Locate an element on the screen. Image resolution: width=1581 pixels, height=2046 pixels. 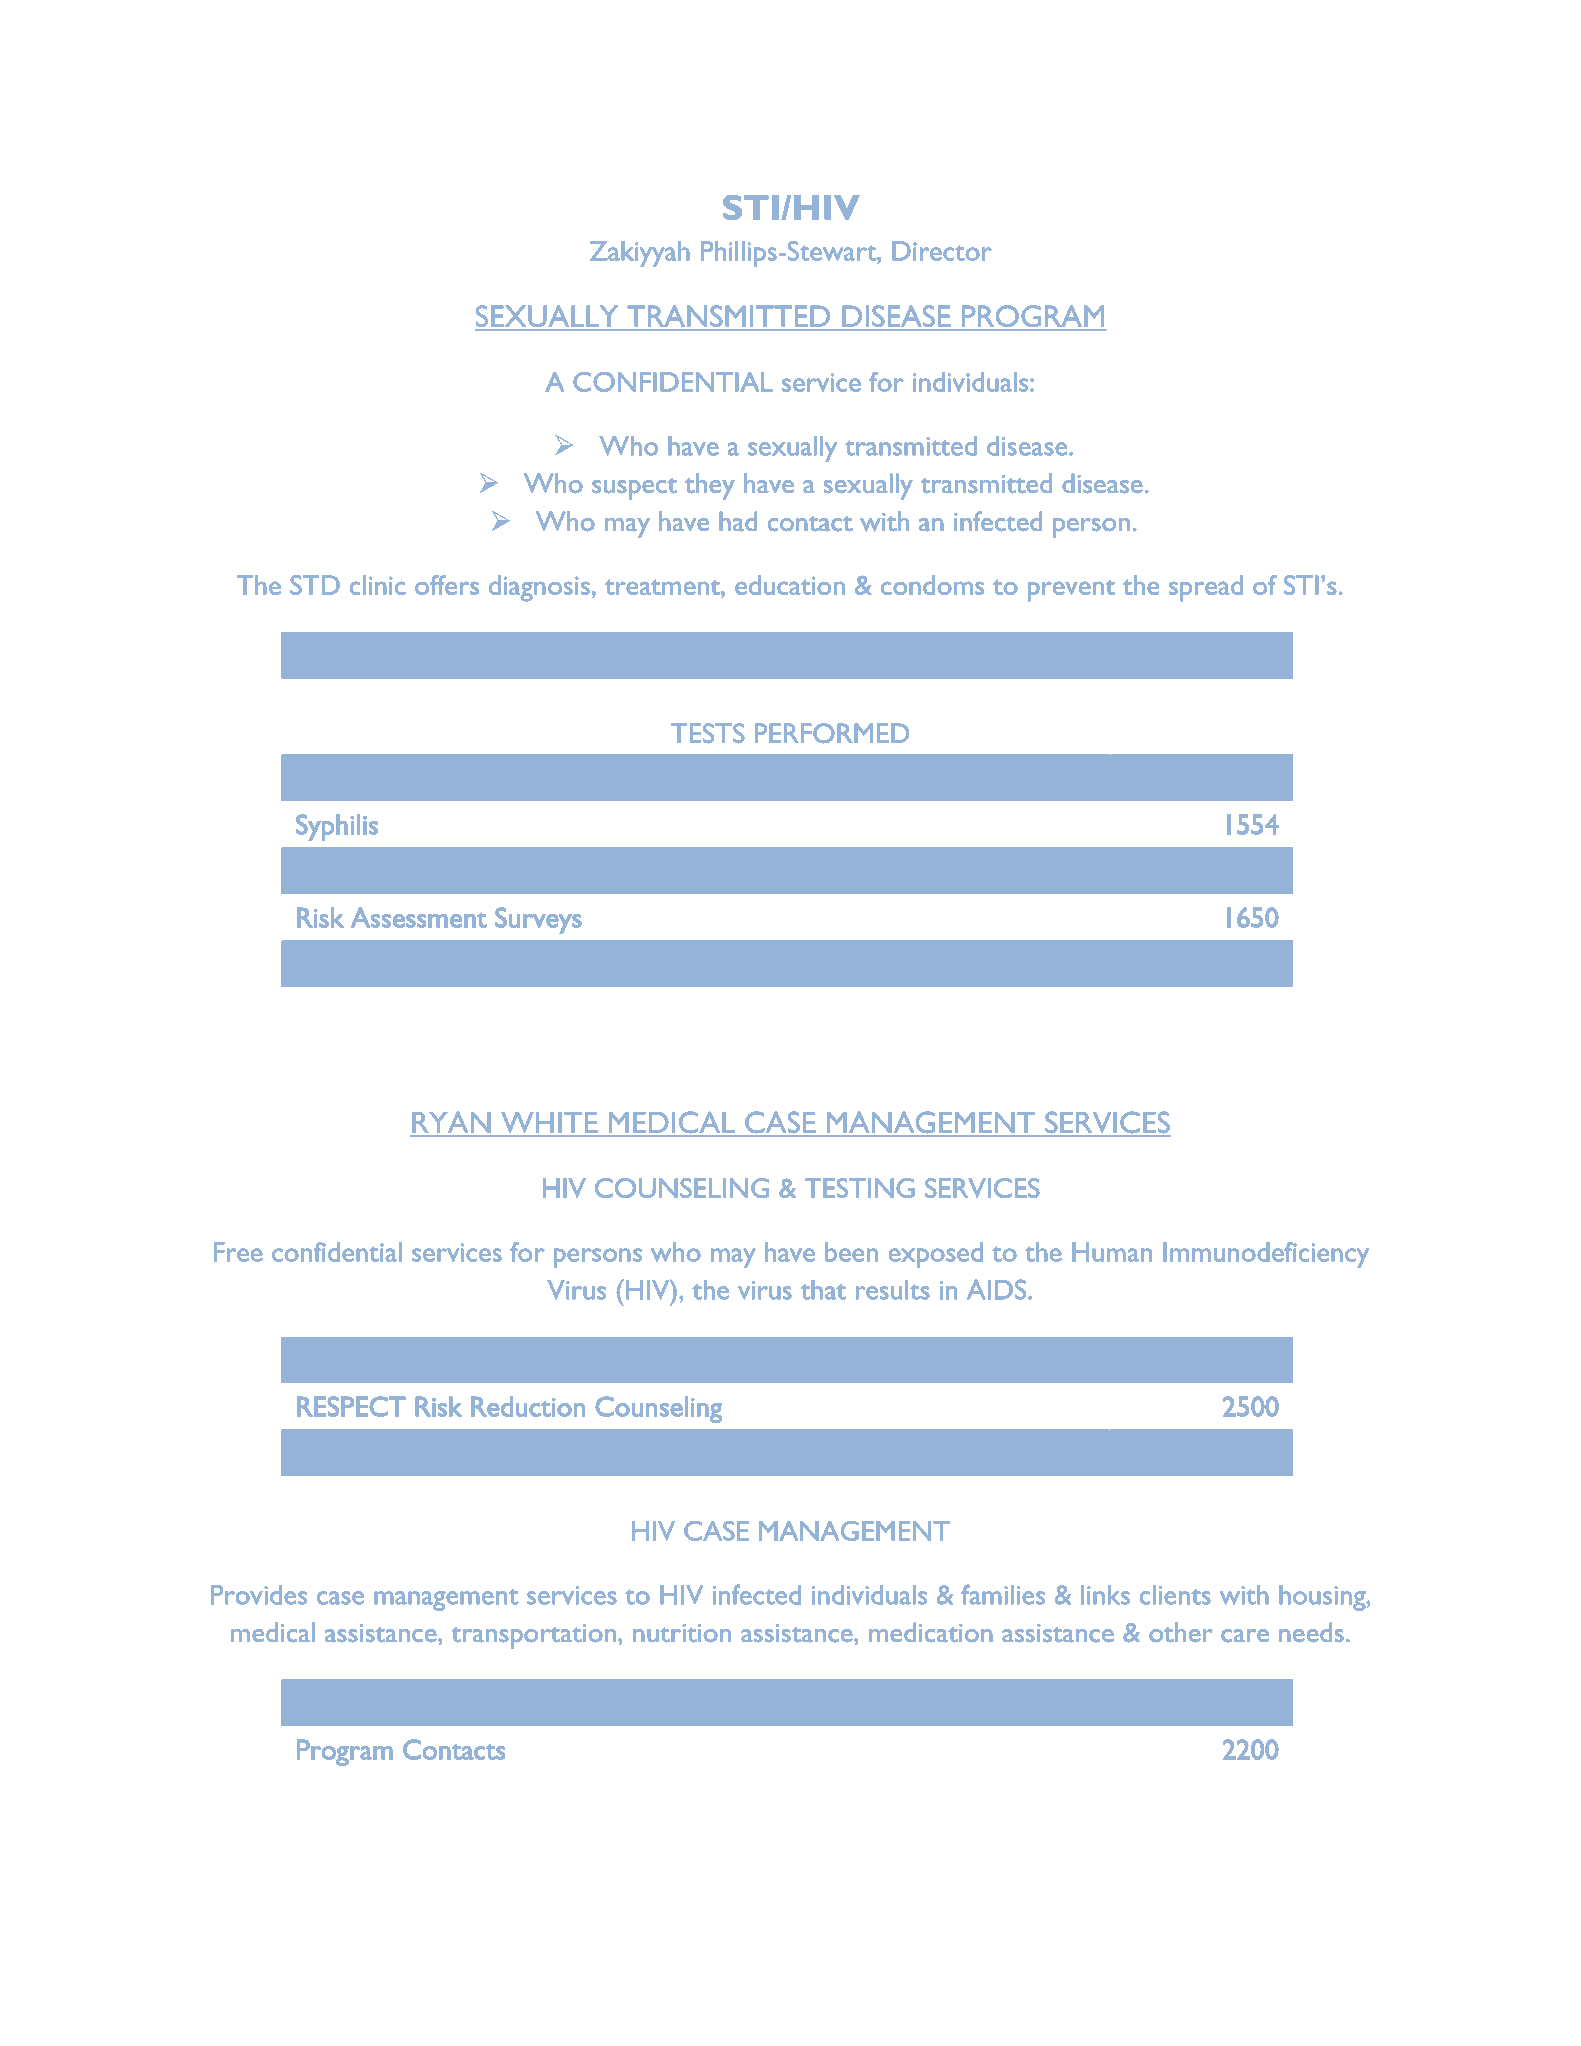
been is located at coordinates (851, 1252).
